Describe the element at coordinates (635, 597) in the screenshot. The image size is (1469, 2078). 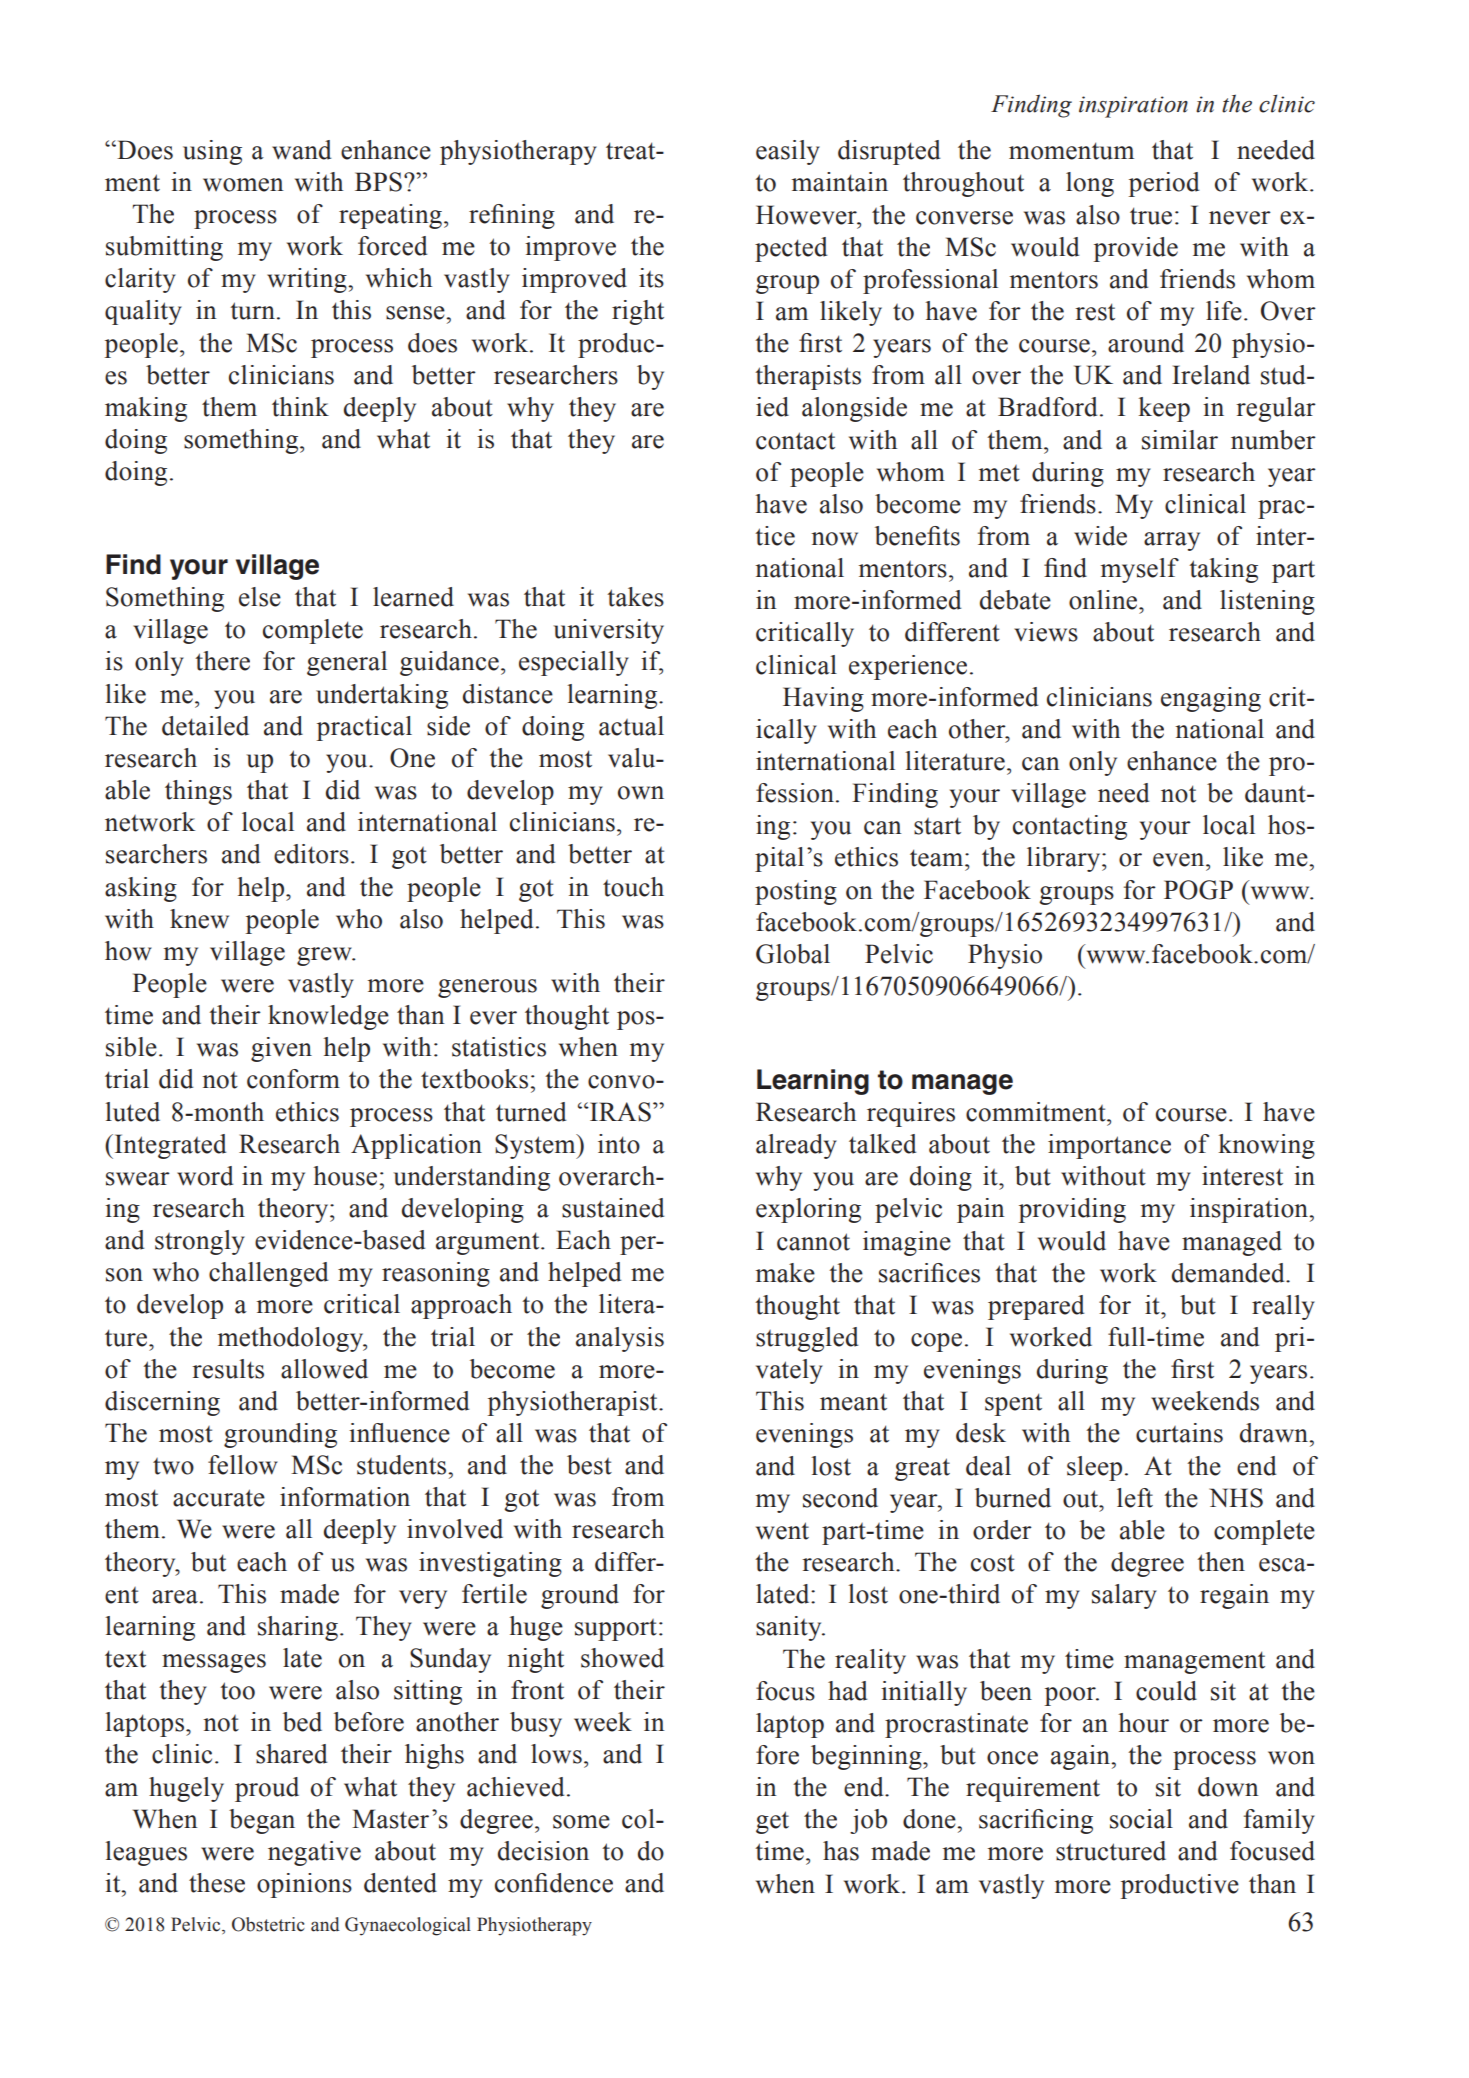
I see `takes` at that location.
